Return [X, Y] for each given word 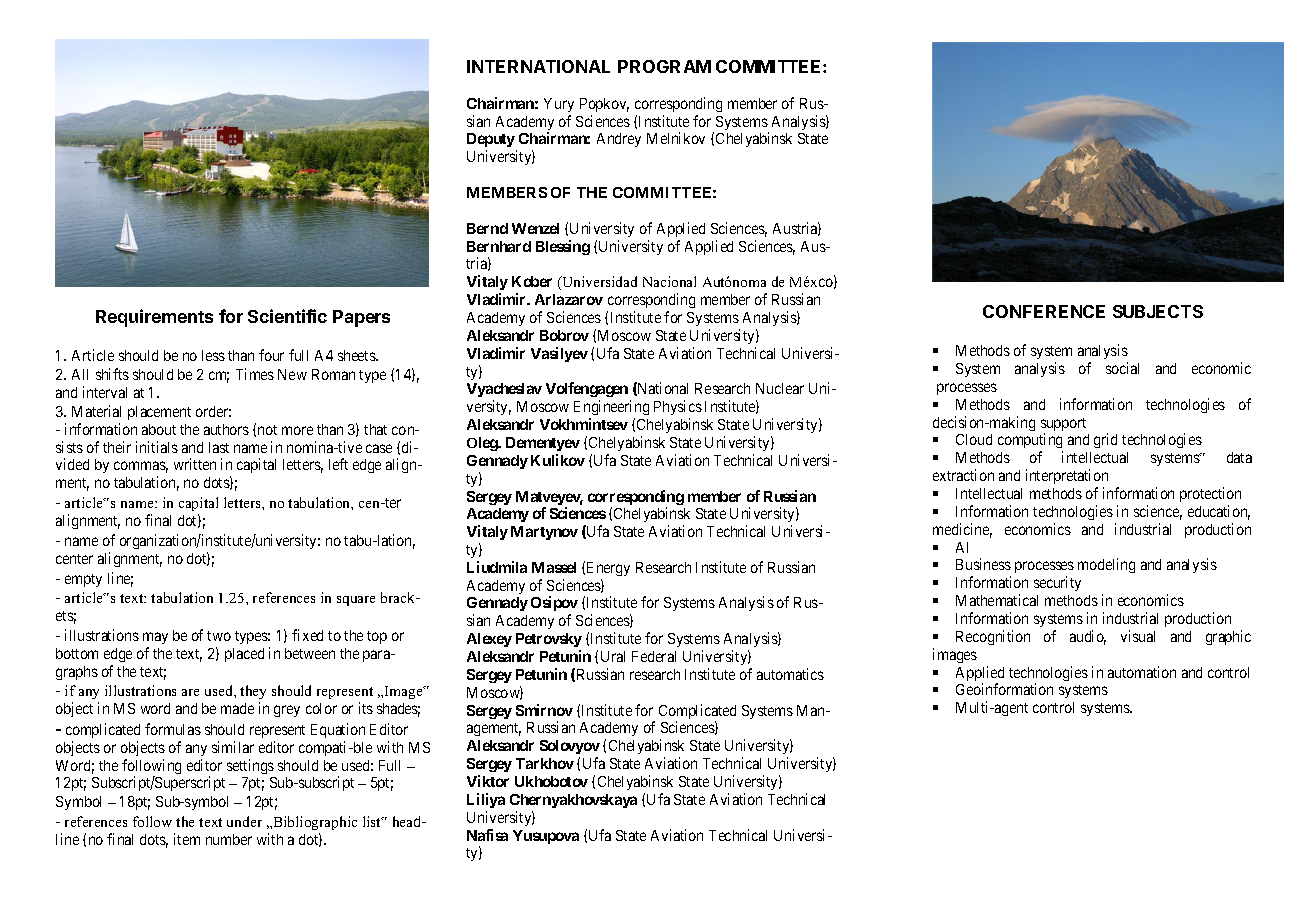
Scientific [287, 316]
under [244, 821]
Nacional [669, 281]
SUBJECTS [1158, 311]
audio [1088, 637]
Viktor [488, 781]
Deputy [492, 142]
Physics [678, 407]
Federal [654, 656]
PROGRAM [664, 66]
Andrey [619, 140]
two [219, 636]
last [219, 447]
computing [1030, 442]
